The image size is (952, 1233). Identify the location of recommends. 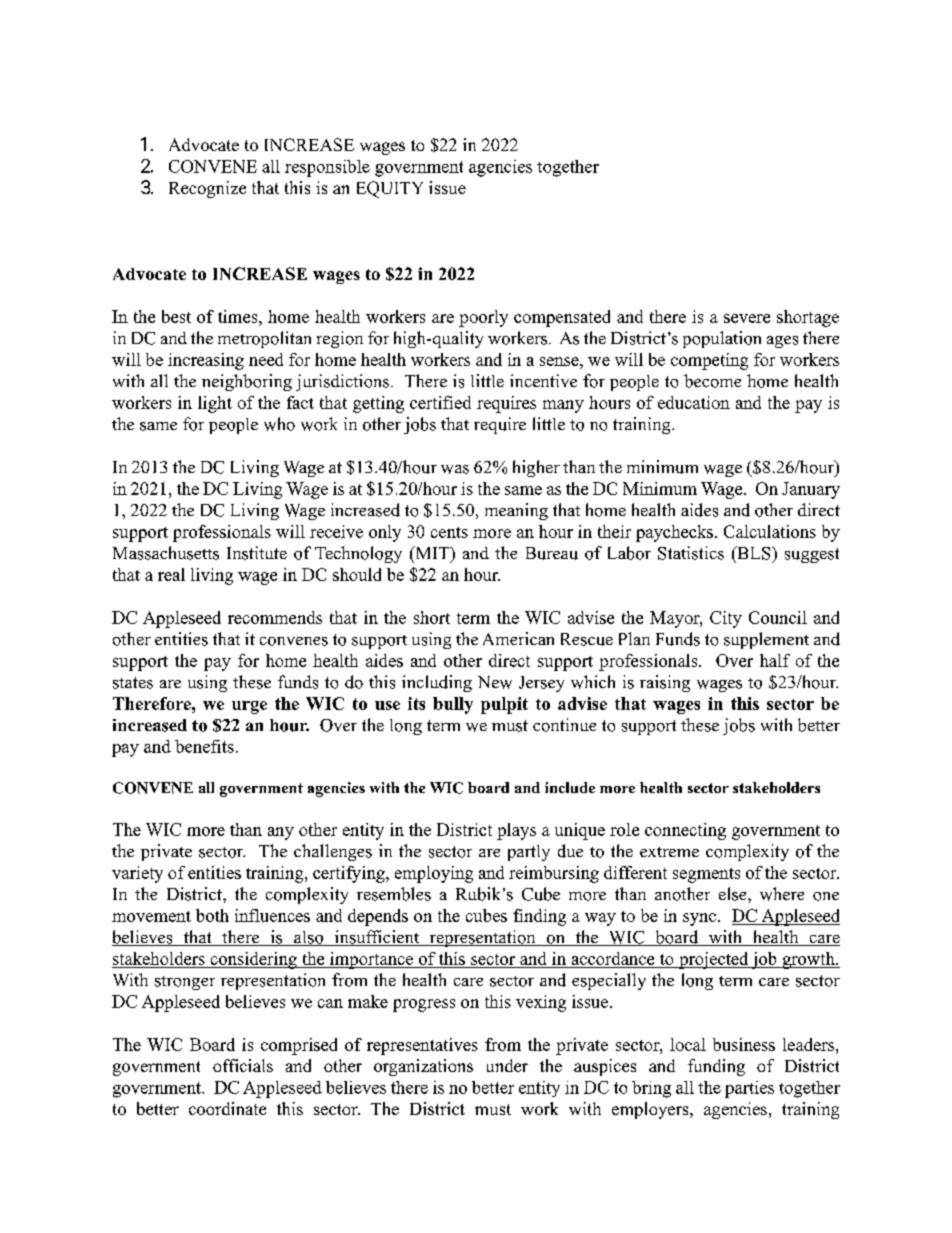
(275, 617).
